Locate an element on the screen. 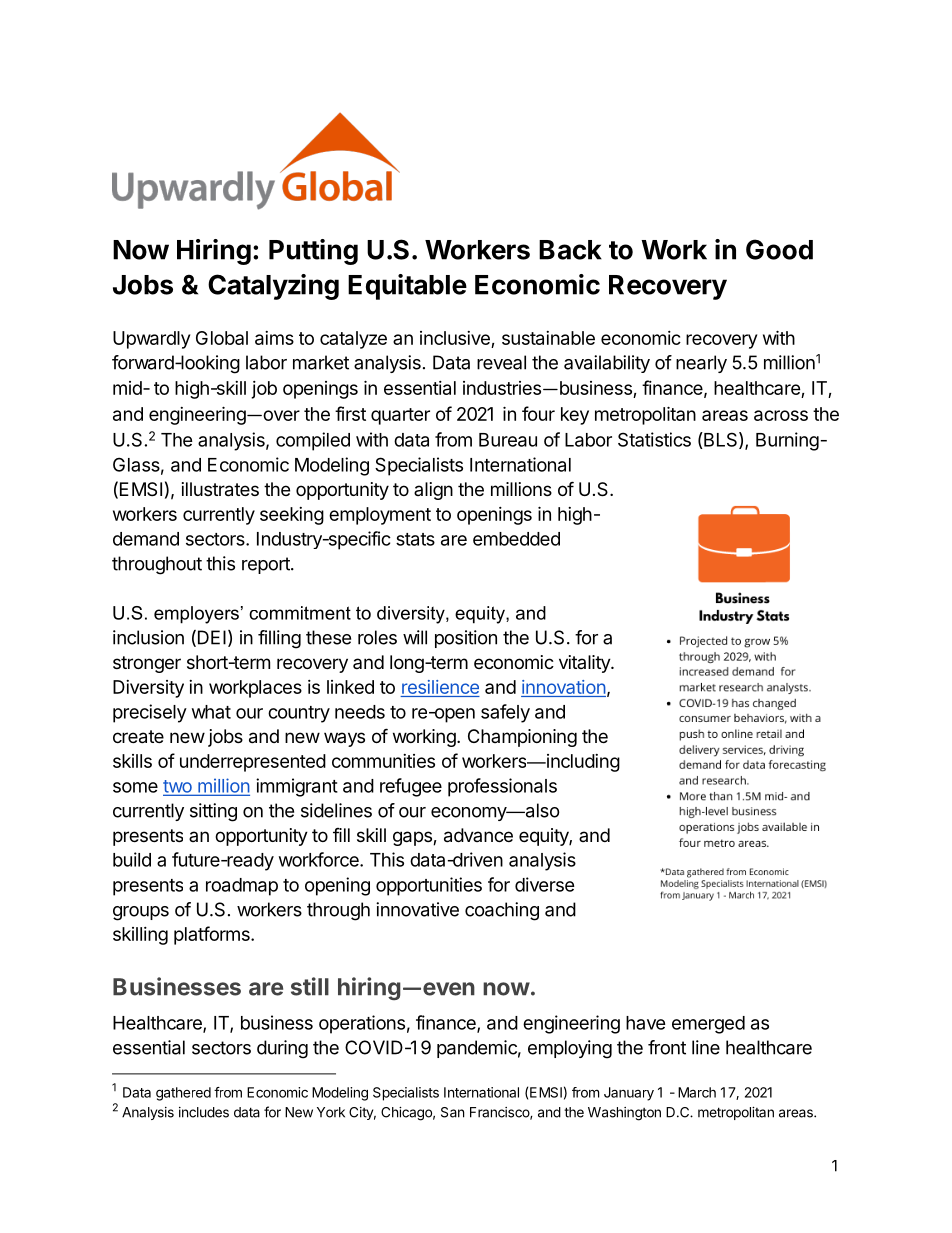 The width and height of the screenshot is (952, 1233). Equitable is located at coordinates (407, 287).
